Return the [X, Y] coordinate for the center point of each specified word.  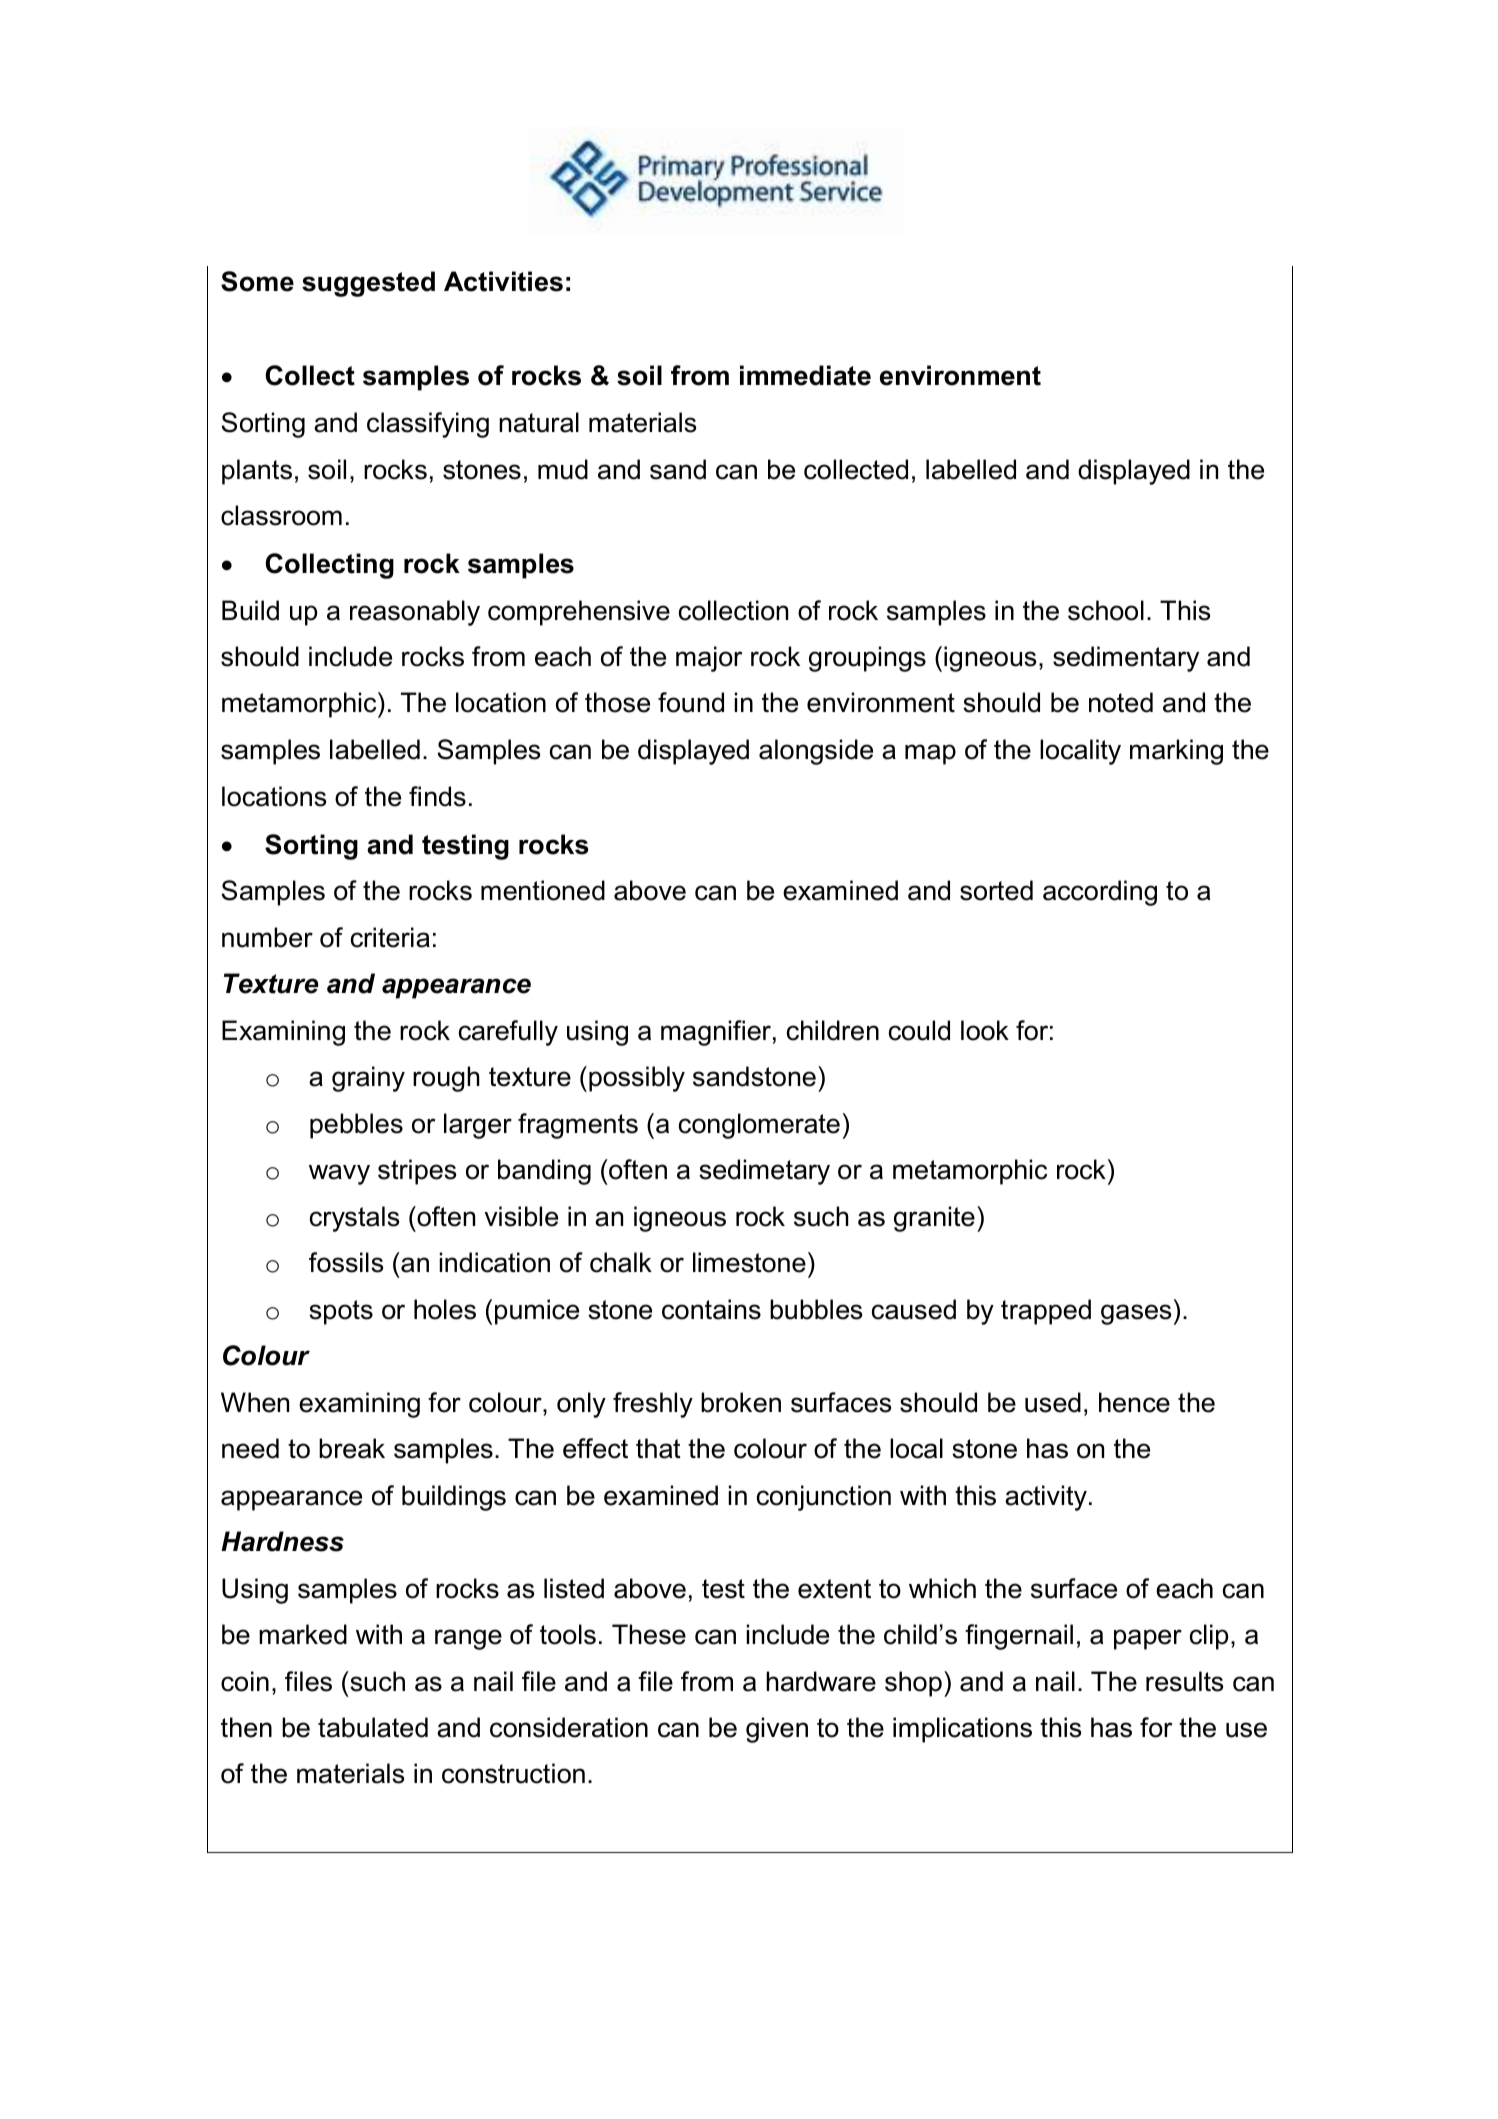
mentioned [543, 890]
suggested [368, 284]
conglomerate [759, 1126]
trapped [1046, 1312]
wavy [339, 1174]
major [709, 659]
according [1100, 893]
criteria [390, 937]
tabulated [373, 1727]
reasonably [415, 613]
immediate [805, 375]
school [1106, 610]
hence [1134, 1402]
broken [741, 1402]
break [352, 1448]
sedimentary [1126, 659]
